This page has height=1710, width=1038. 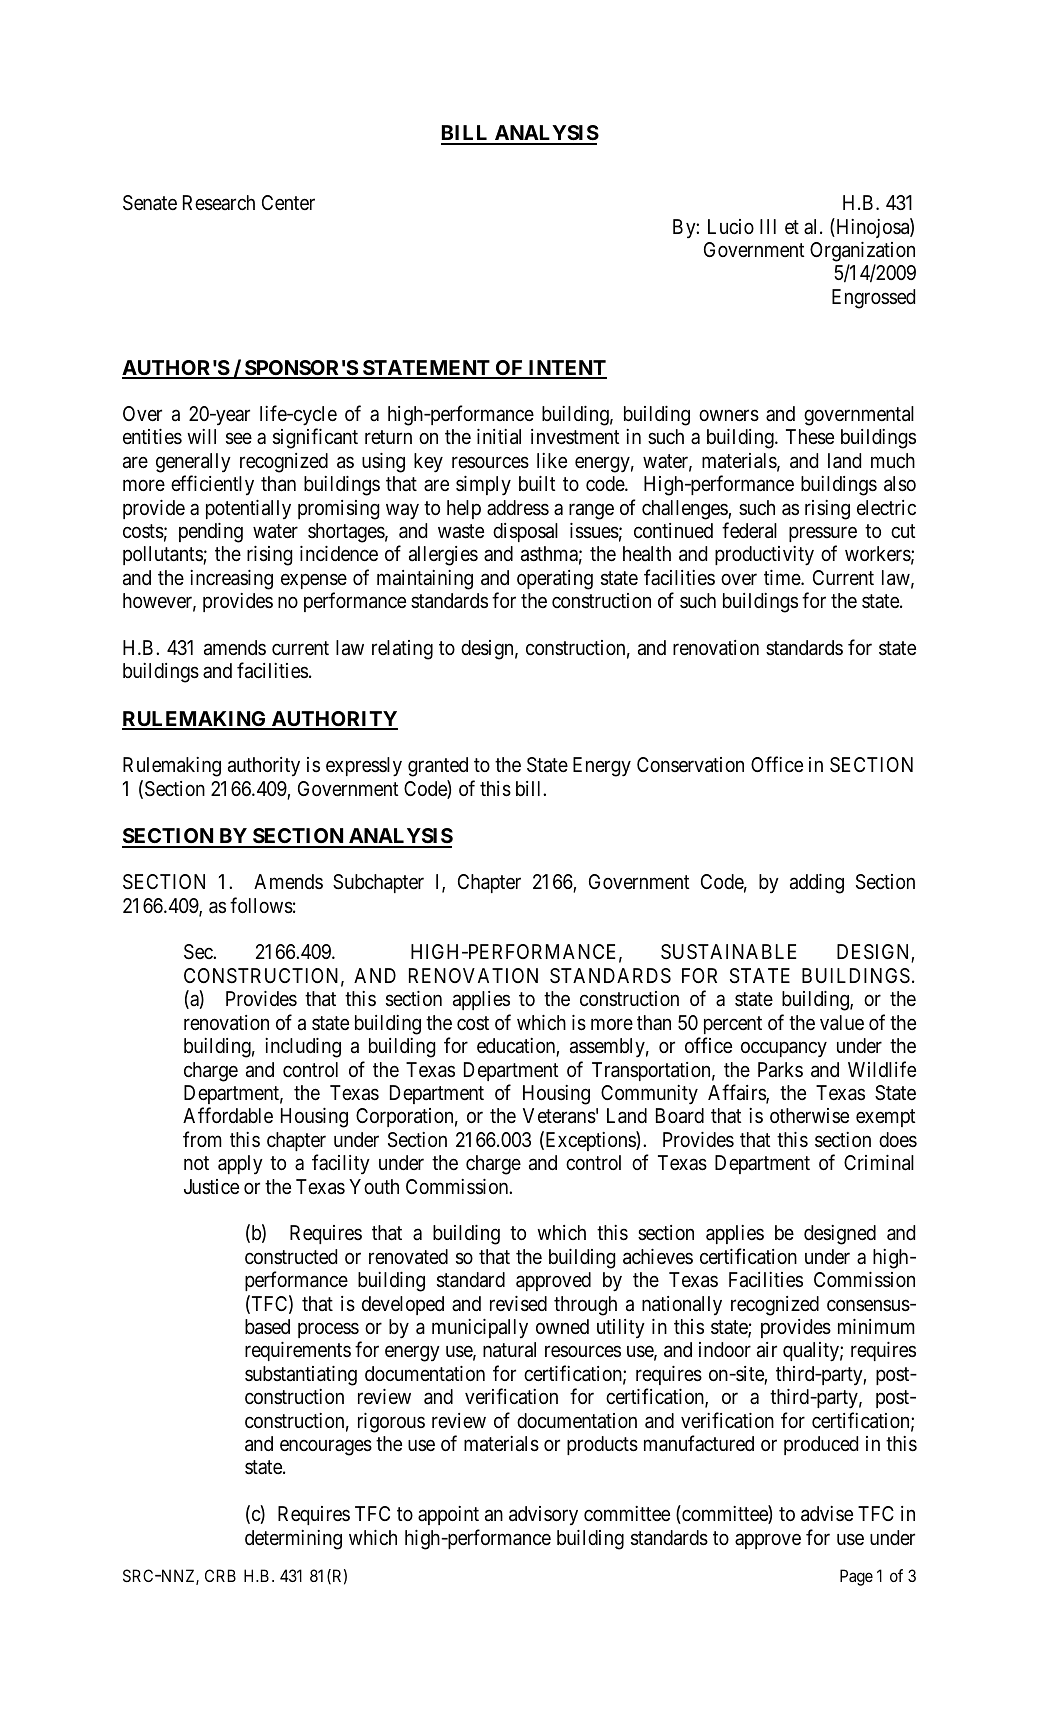 What do you see at coordinates (783, 577) in the page?
I see `time` at bounding box center [783, 577].
